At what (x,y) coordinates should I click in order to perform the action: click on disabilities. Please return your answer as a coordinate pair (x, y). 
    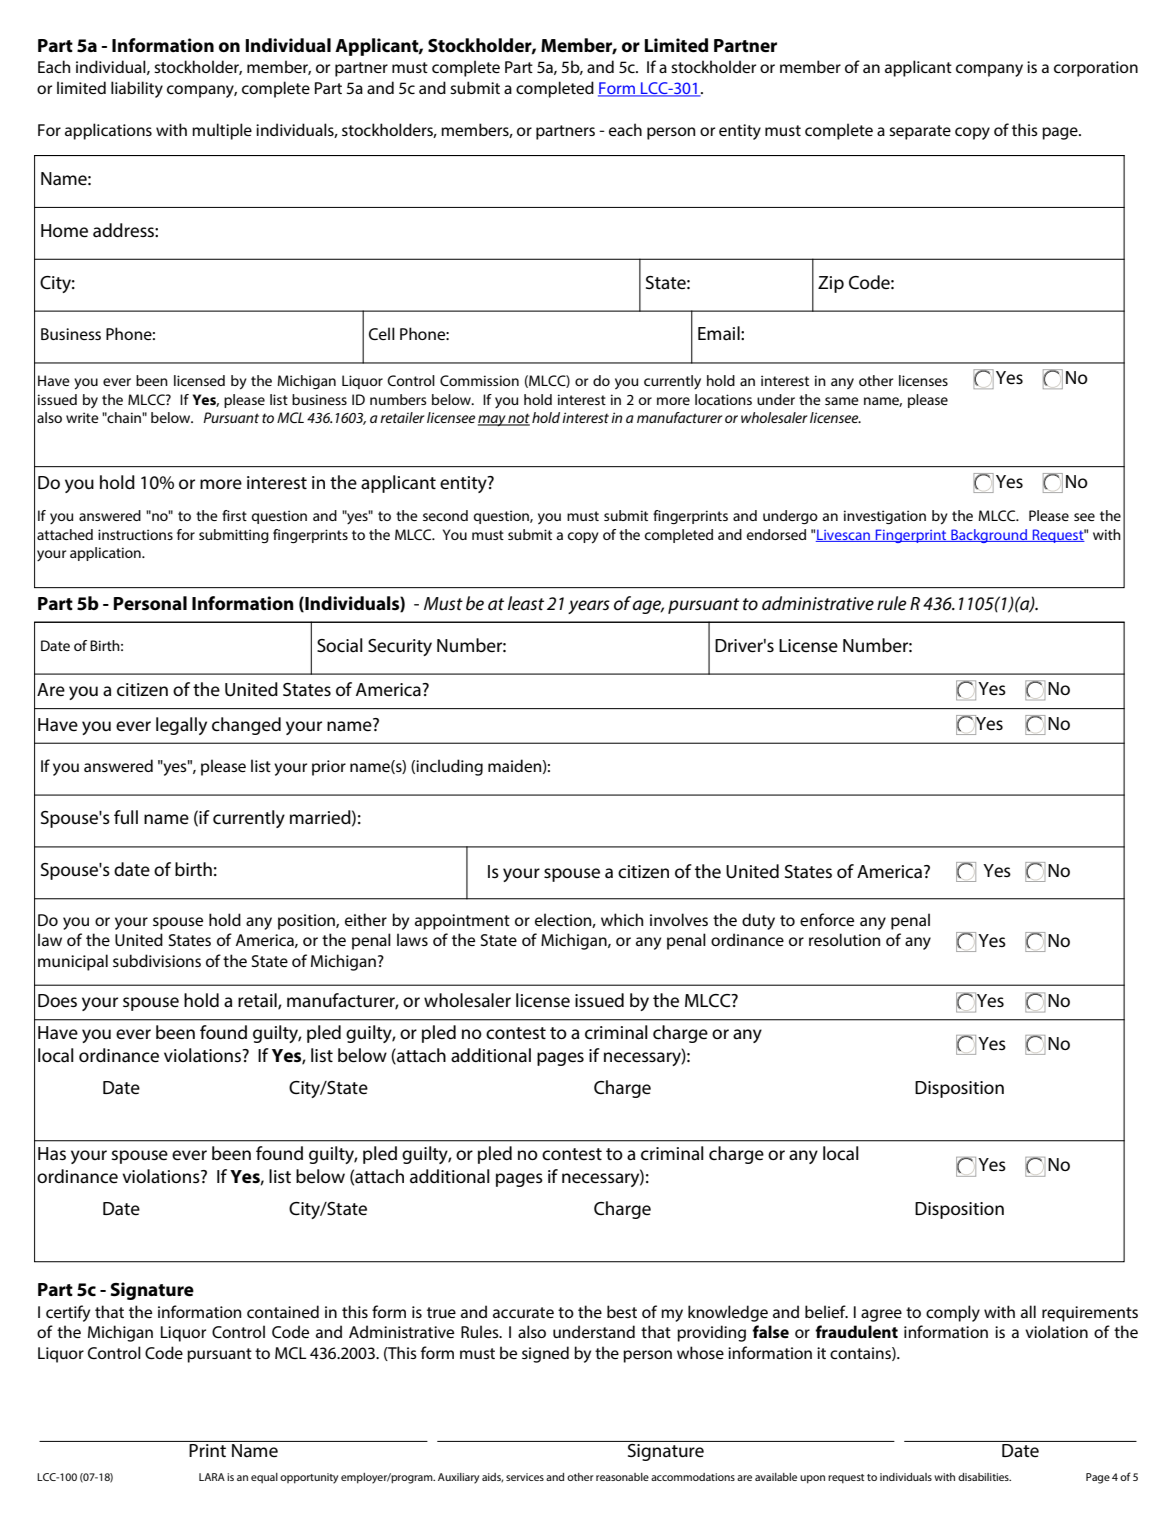
    Looking at the image, I should click on (984, 1477).
